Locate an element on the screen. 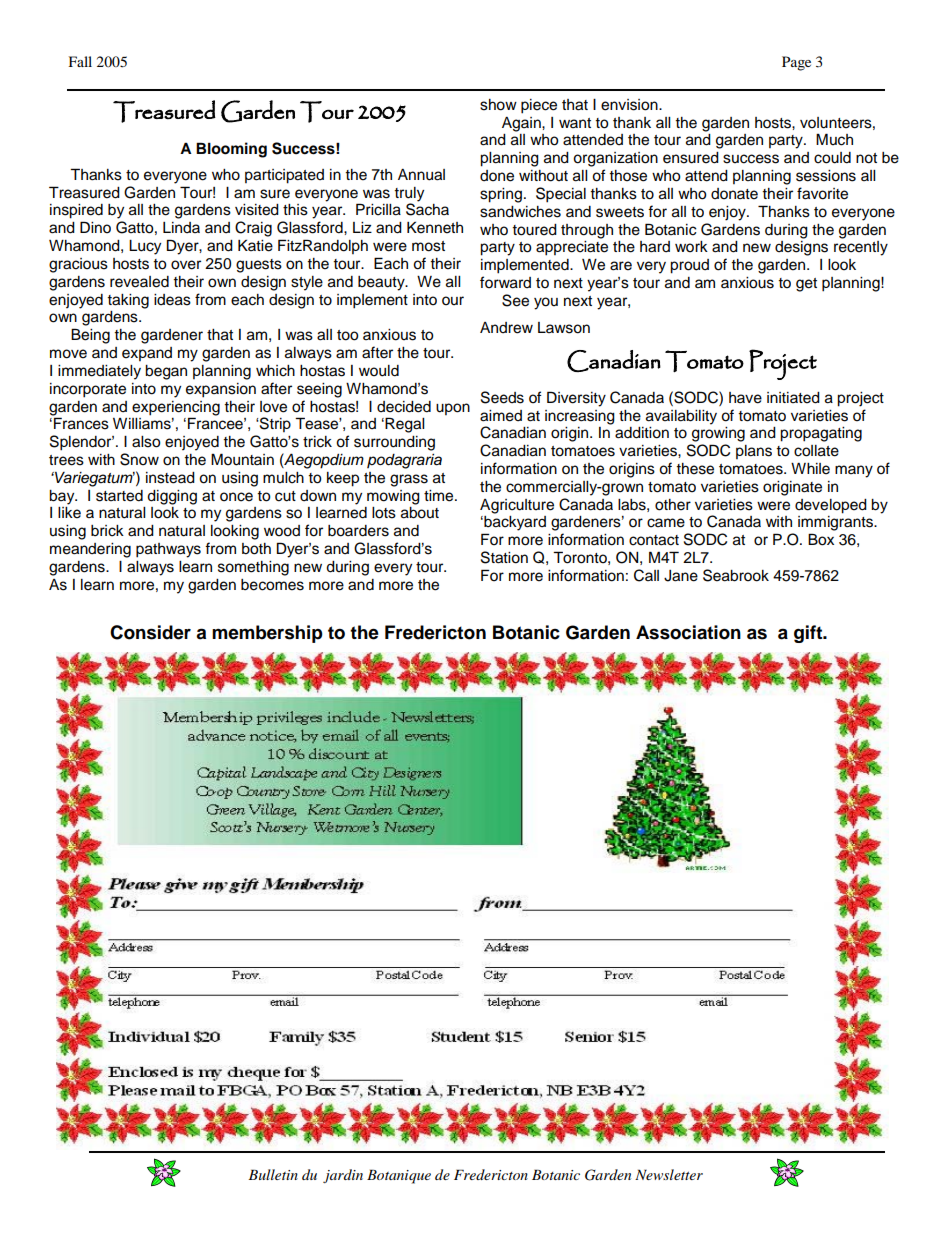  show is located at coordinates (498, 105).
